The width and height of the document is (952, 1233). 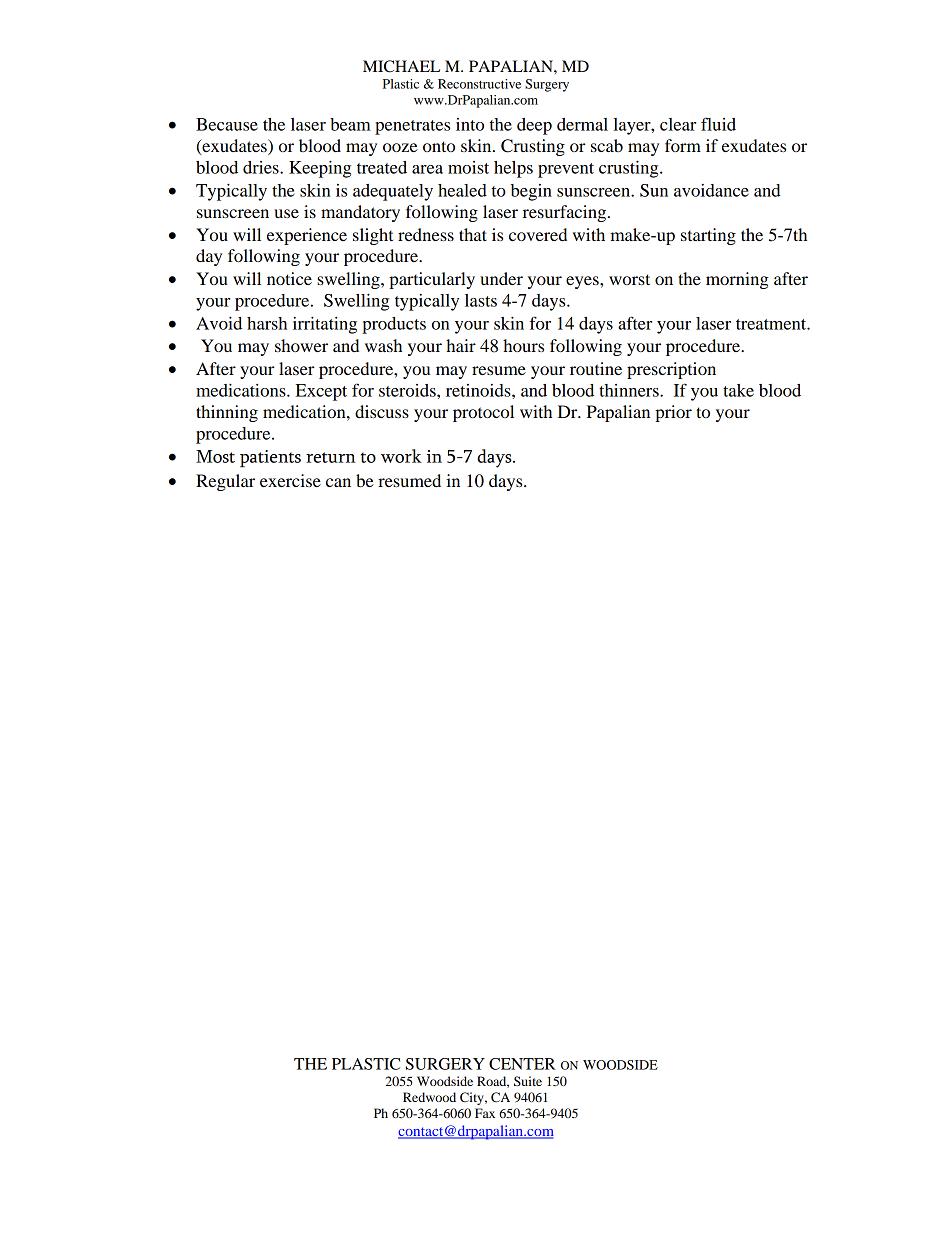 I want to click on Reconstructive, so click(x=479, y=84).
